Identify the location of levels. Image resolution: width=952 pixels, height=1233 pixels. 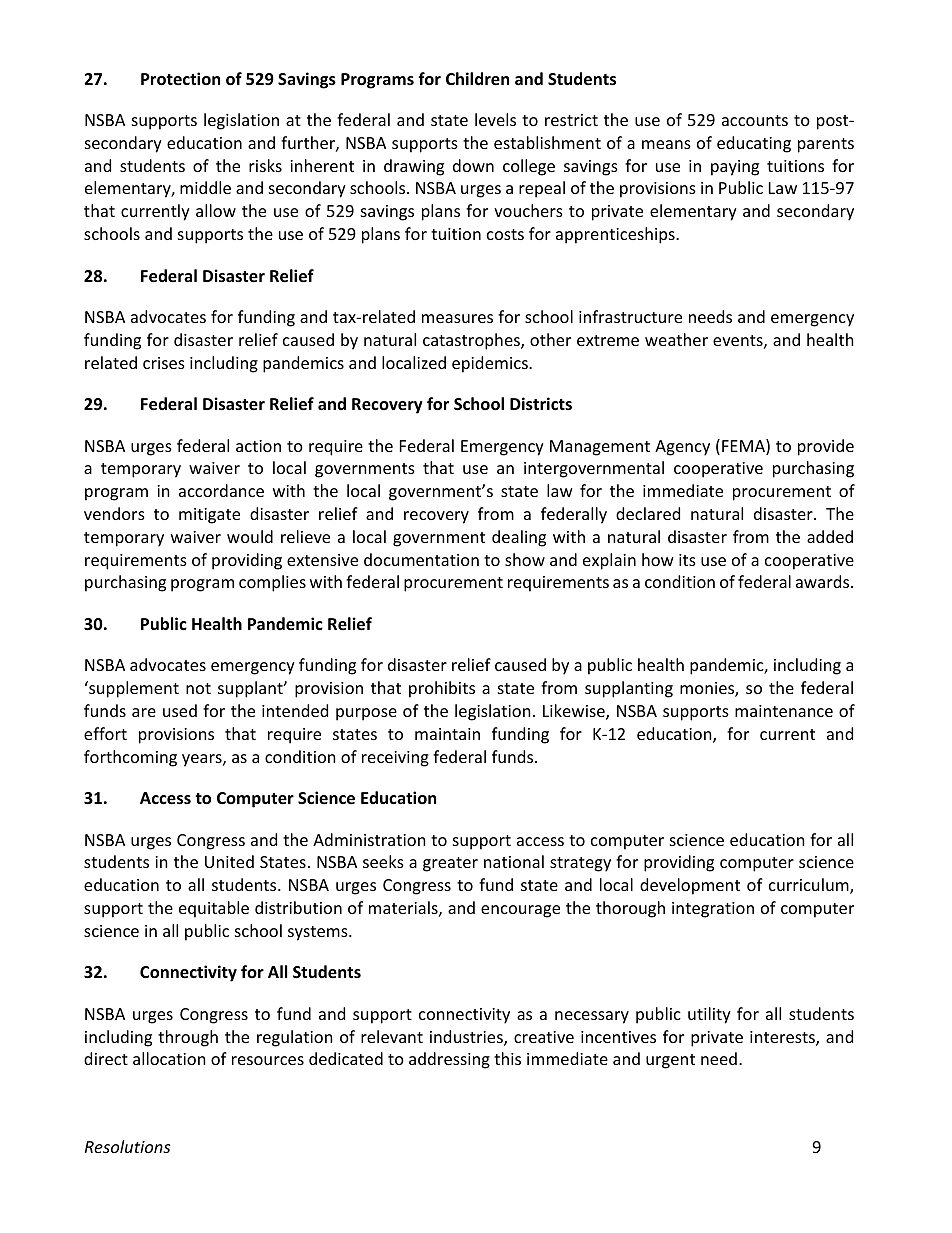
(495, 119).
